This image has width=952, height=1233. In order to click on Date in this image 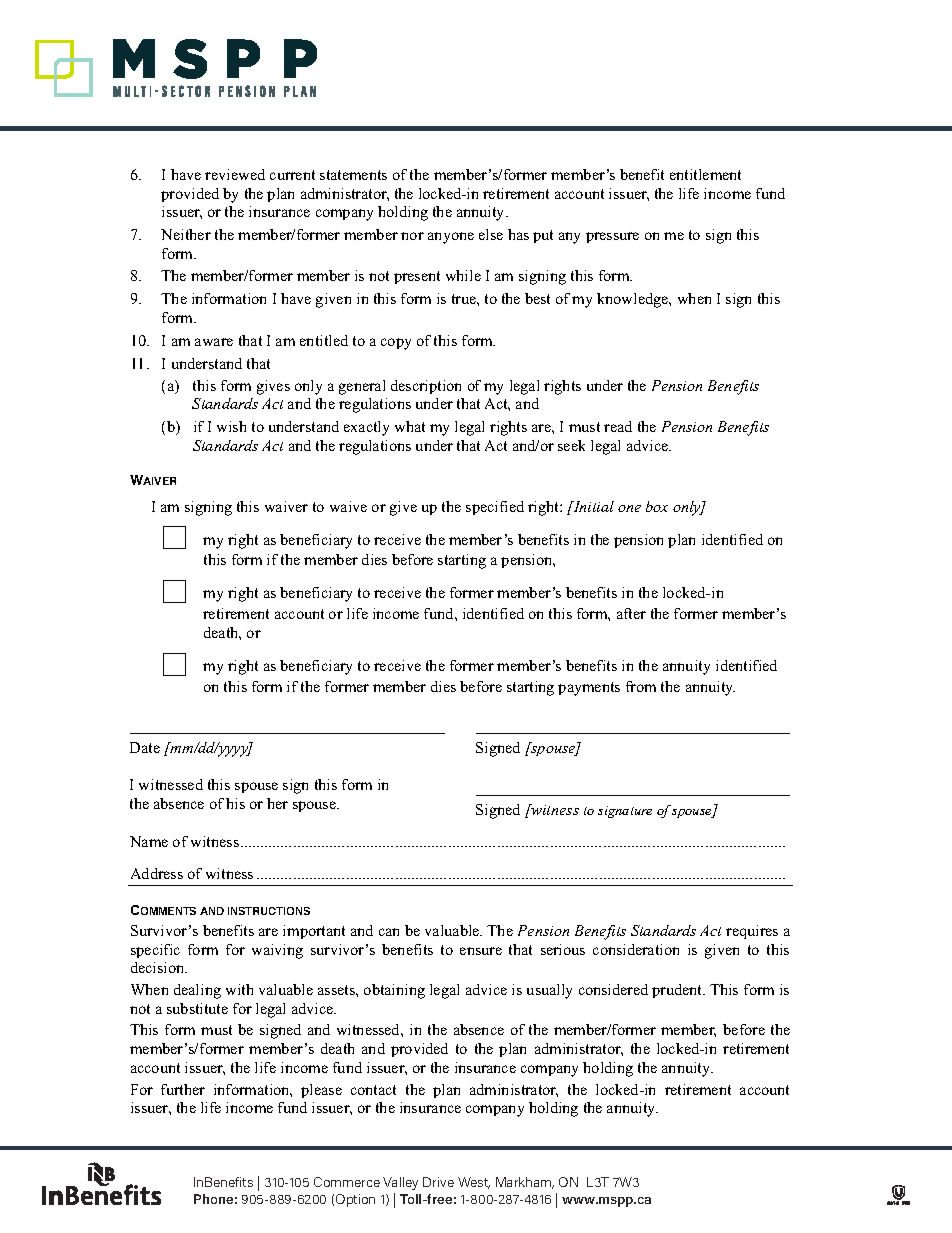, I will do `click(145, 747)`.
